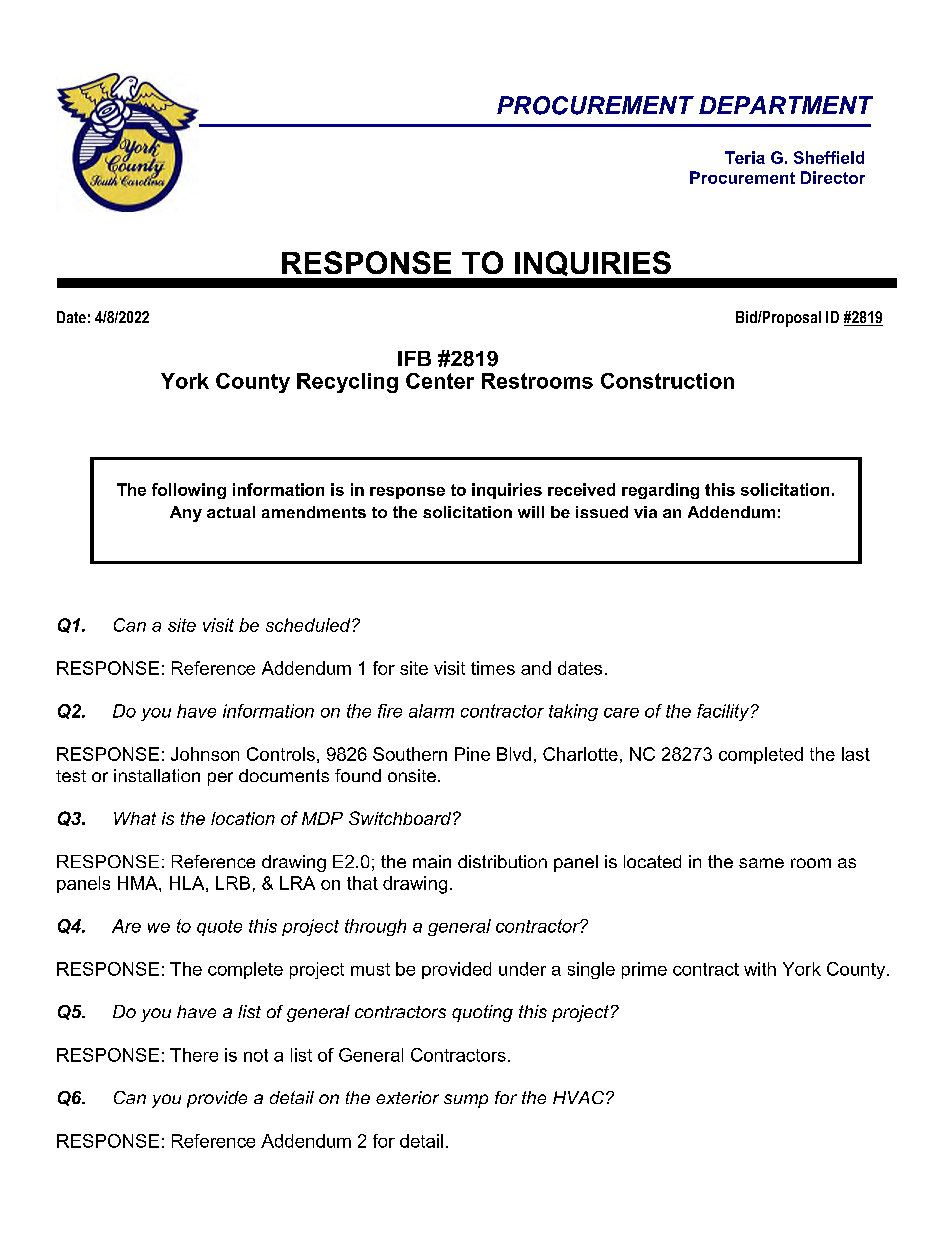 The image size is (952, 1233). What do you see at coordinates (493, 668) in the screenshot?
I see `times` at bounding box center [493, 668].
